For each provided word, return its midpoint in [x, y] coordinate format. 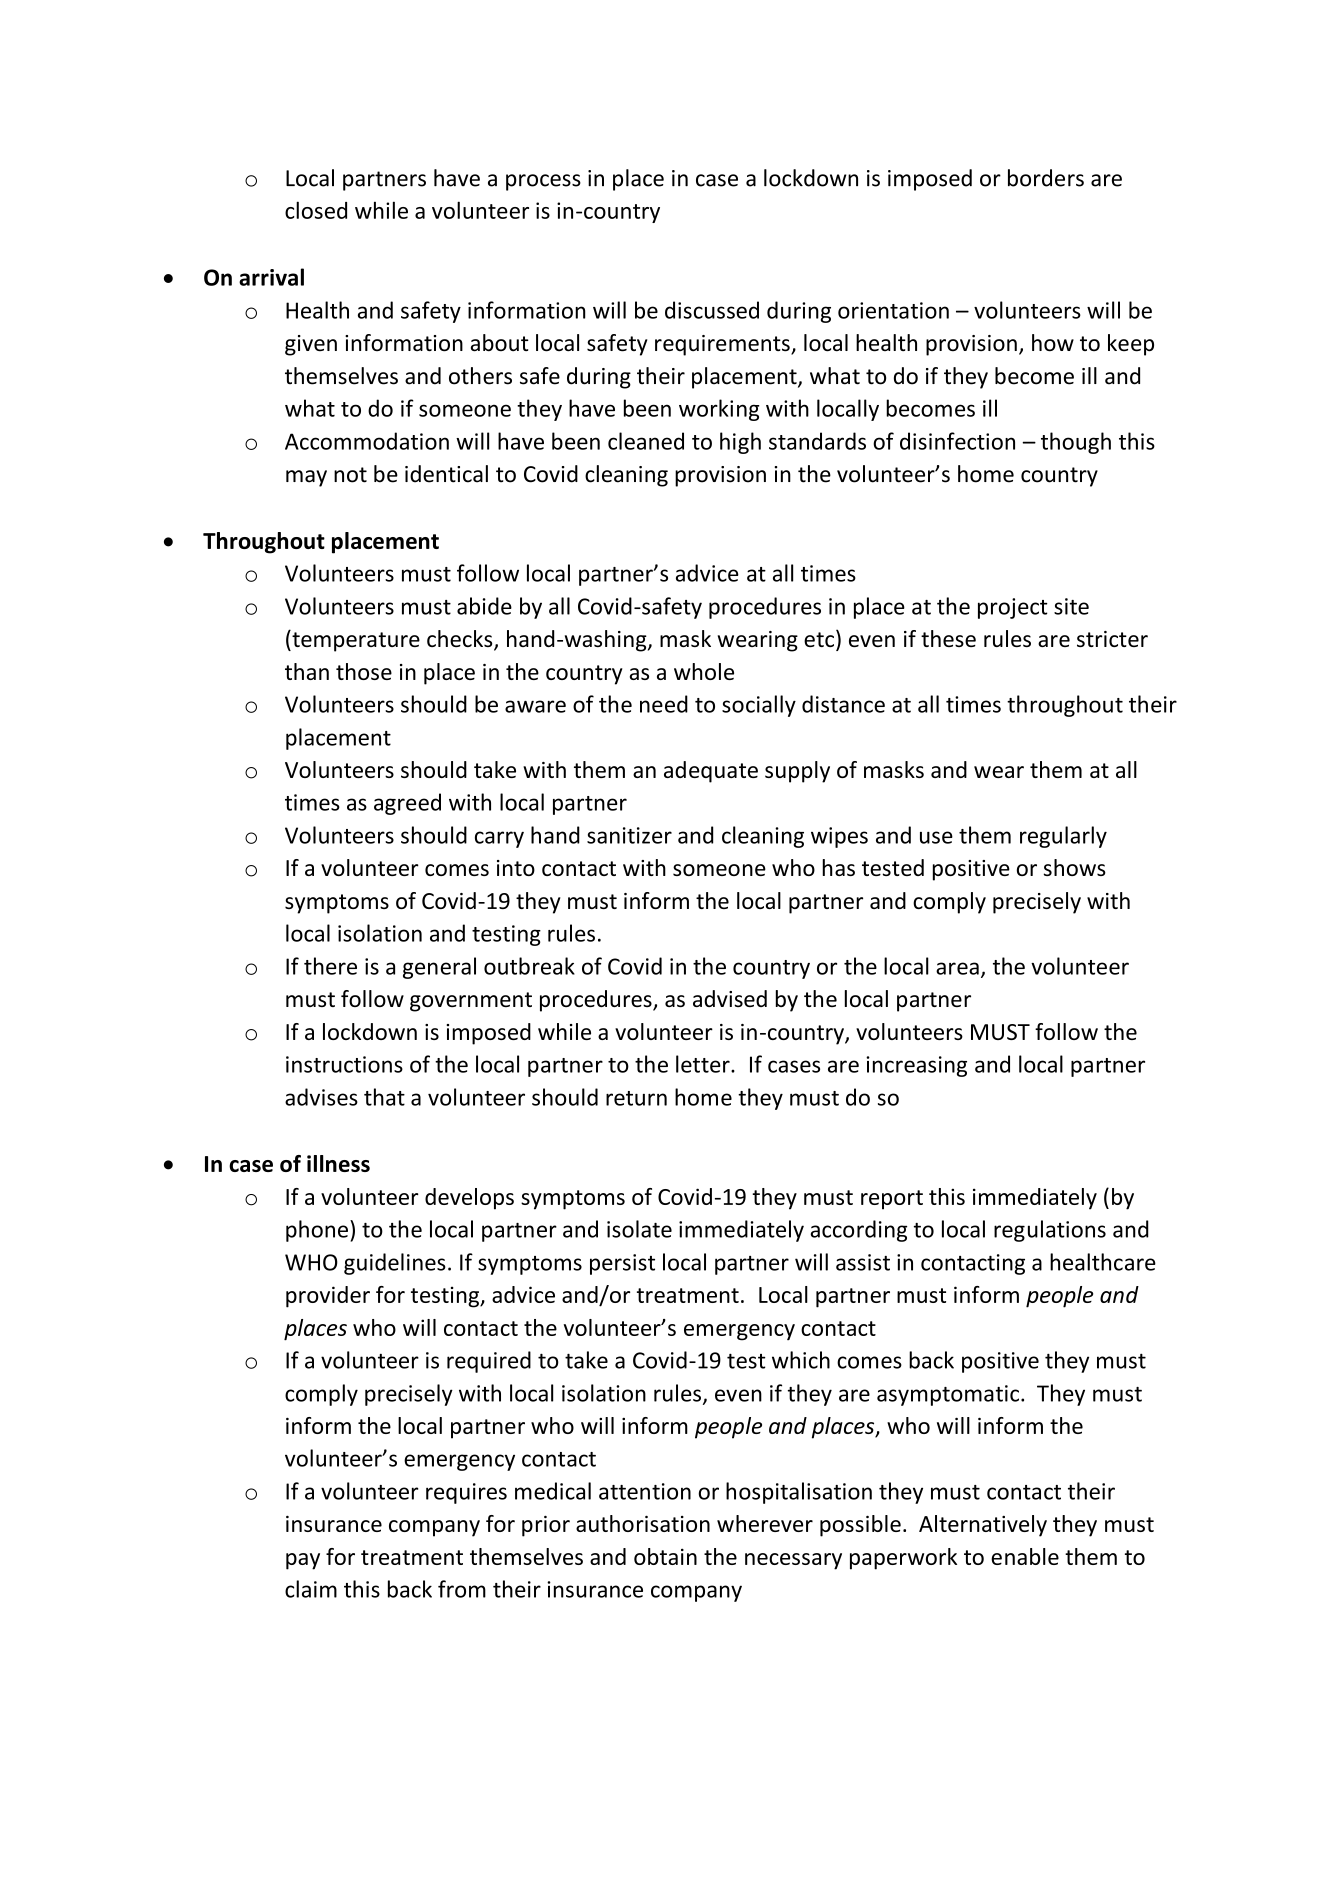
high [740, 443]
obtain [665, 1556]
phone [317, 1231]
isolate [639, 1229]
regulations [1050, 1231]
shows [1075, 867]
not [350, 475]
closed [316, 210]
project [1012, 608]
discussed [712, 310]
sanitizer [629, 835]
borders [1046, 178]
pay [303, 1561]
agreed [407, 804]
